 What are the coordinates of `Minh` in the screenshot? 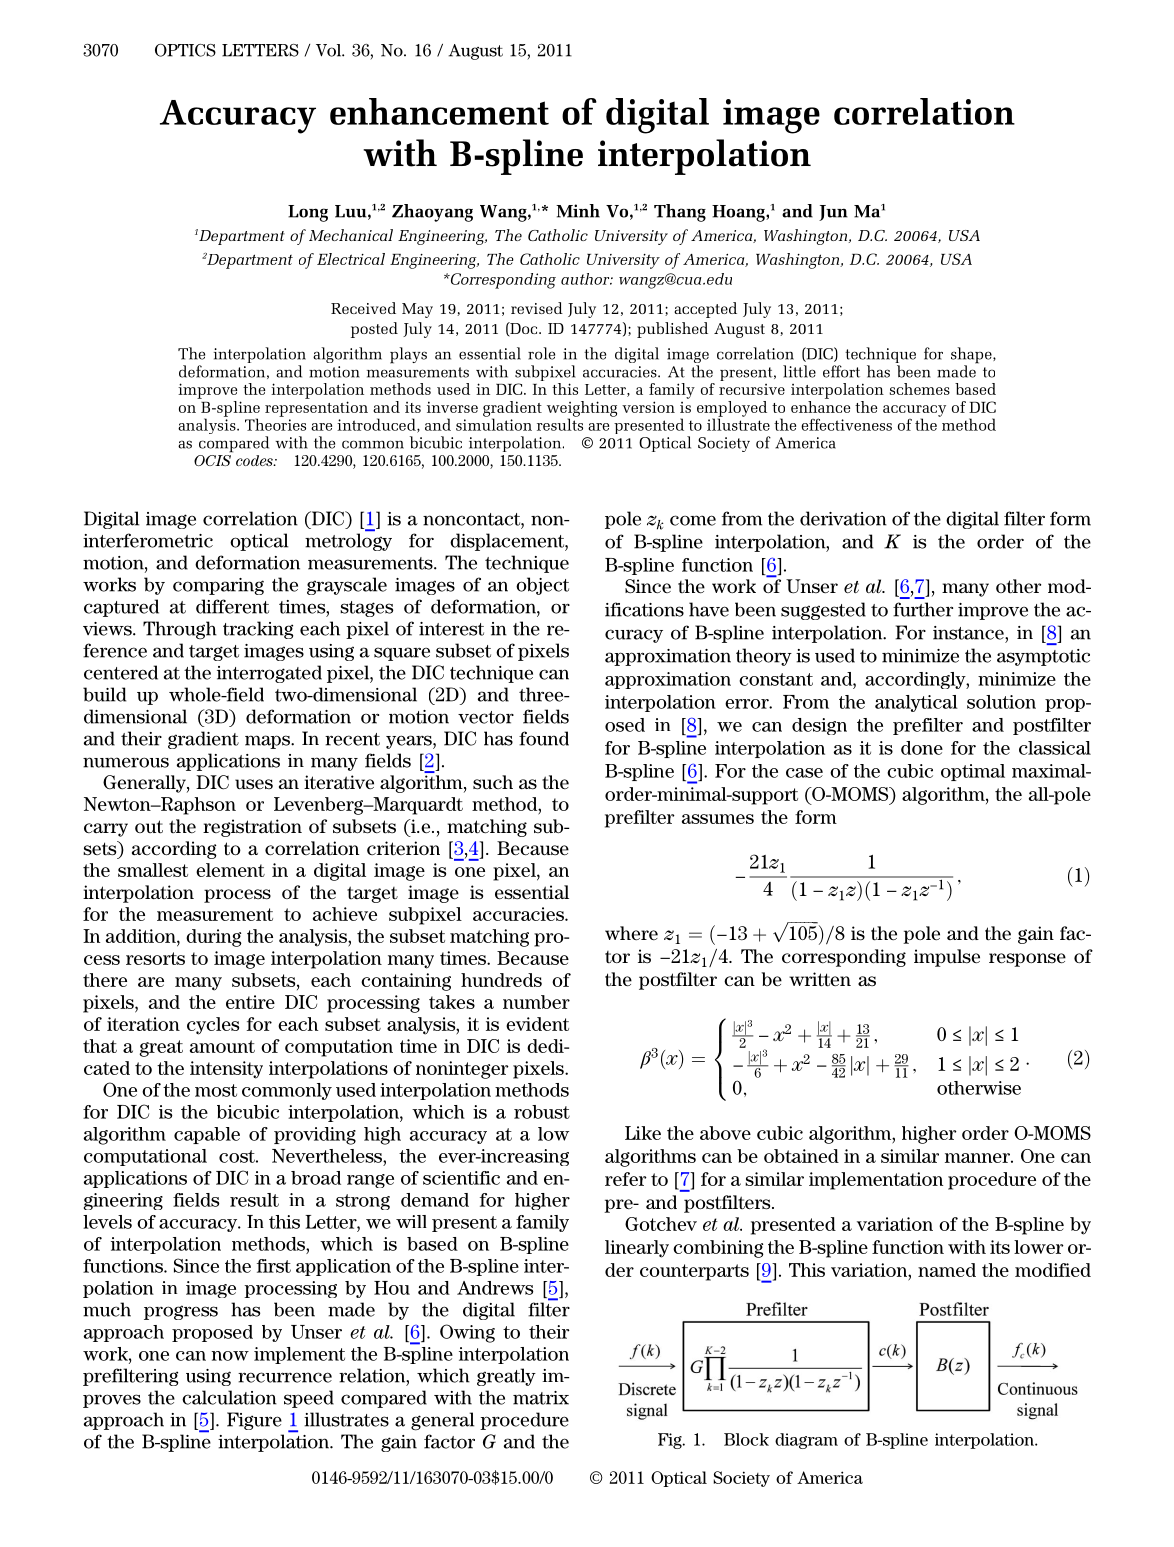 It's located at (578, 211).
